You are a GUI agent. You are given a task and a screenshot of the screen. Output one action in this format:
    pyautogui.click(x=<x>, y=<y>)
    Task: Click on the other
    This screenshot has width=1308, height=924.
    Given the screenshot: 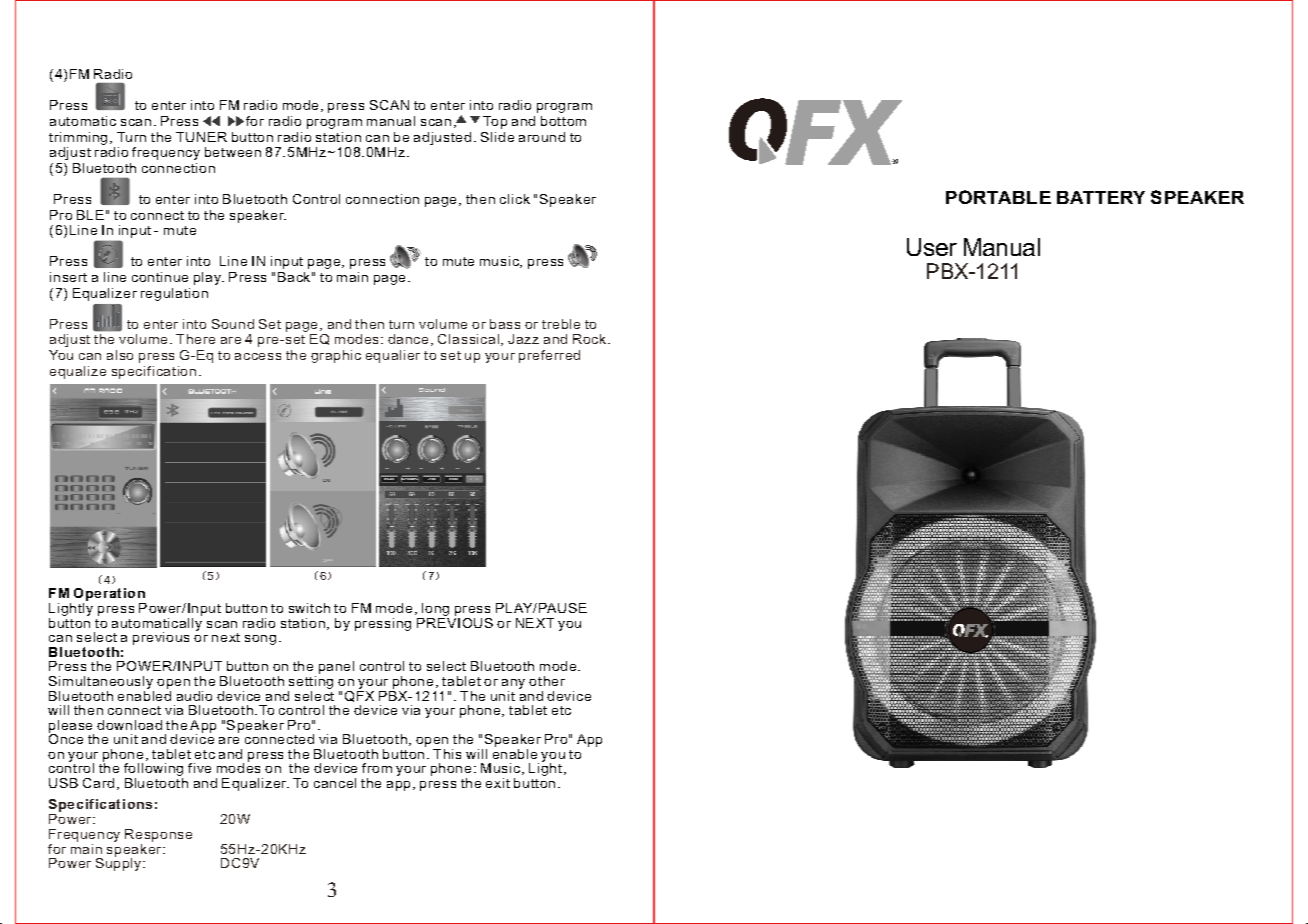 What is the action you would take?
    pyautogui.click(x=547, y=681)
